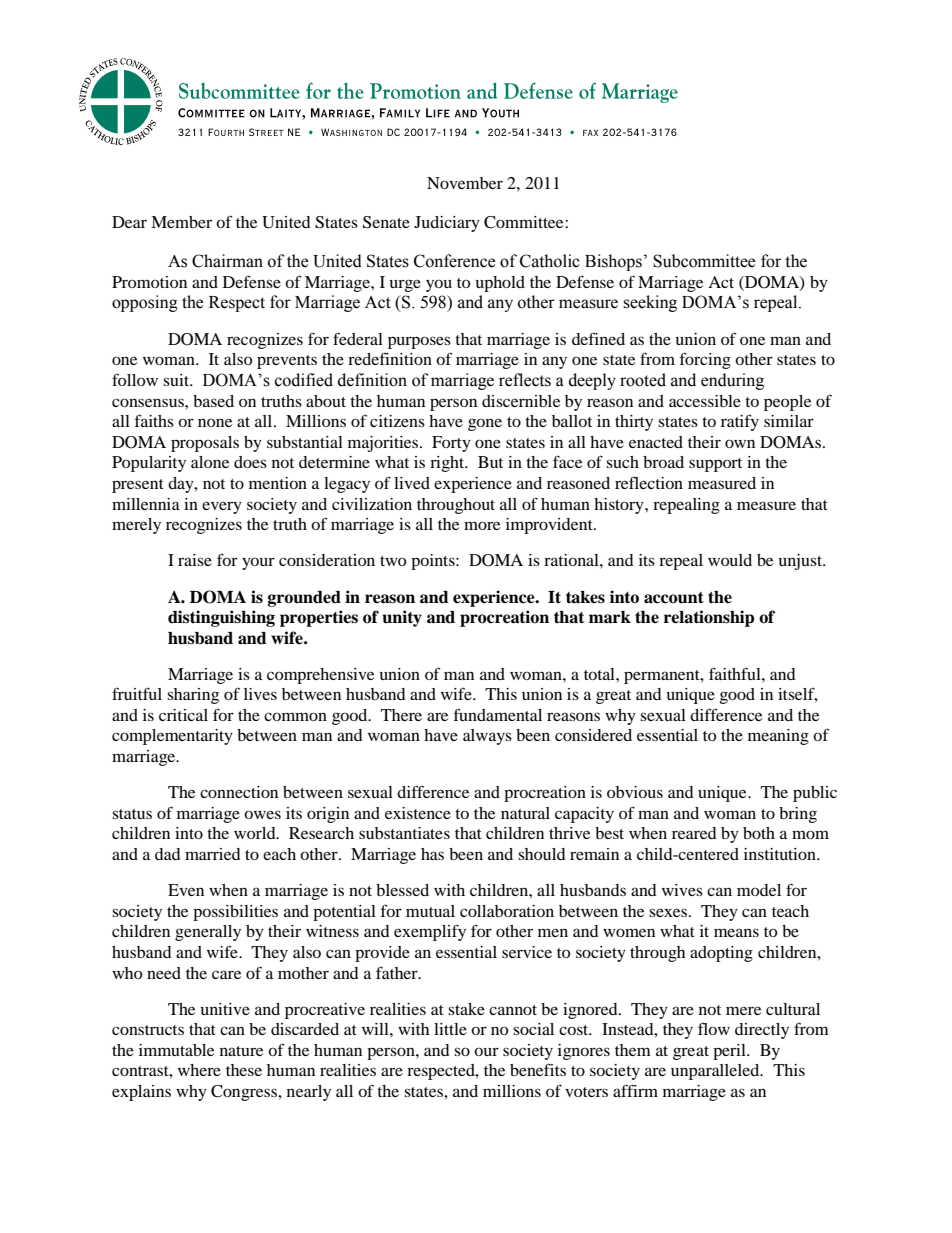  I want to click on little, so click(450, 1029).
